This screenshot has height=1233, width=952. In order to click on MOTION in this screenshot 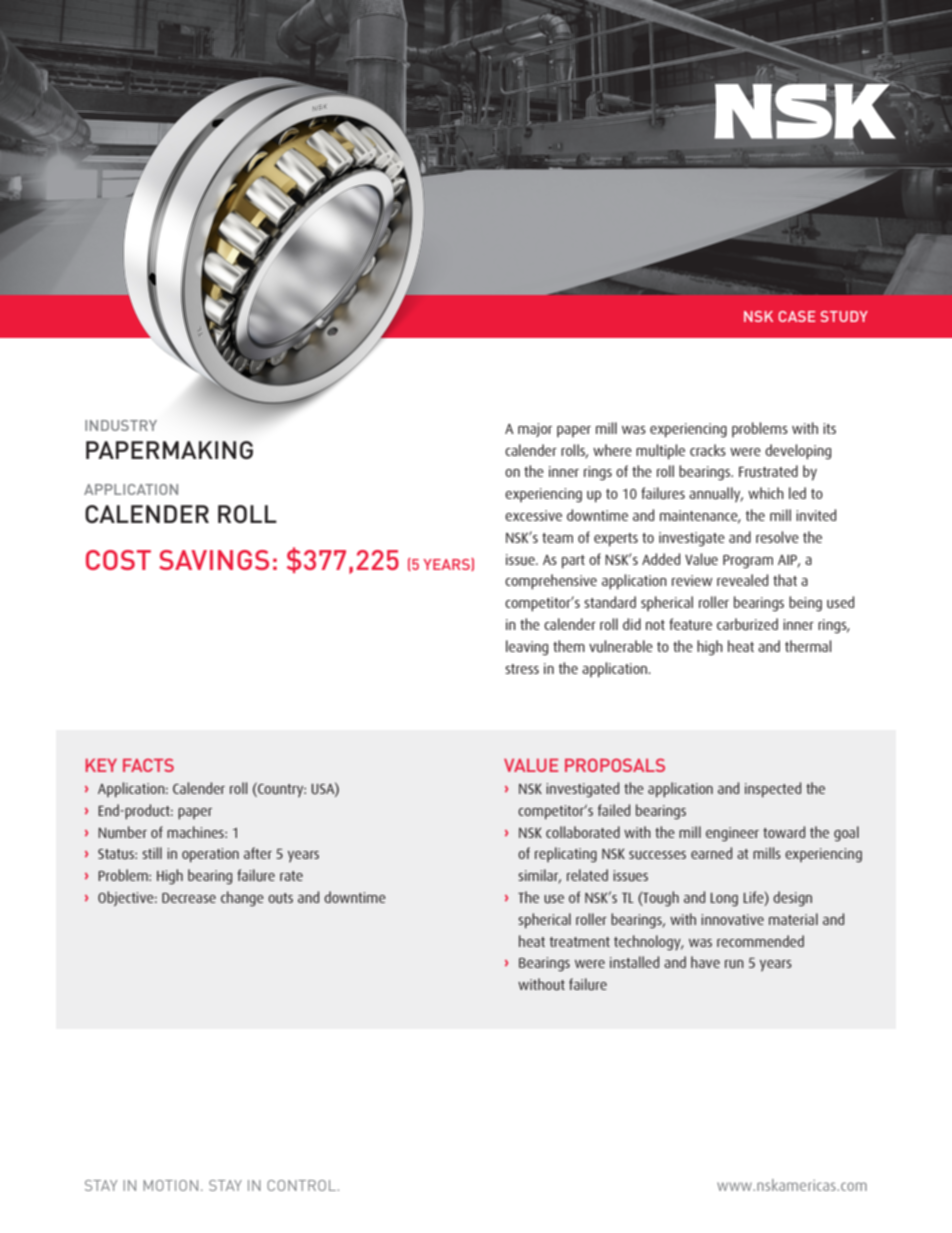, I will do `click(170, 1185)`.
